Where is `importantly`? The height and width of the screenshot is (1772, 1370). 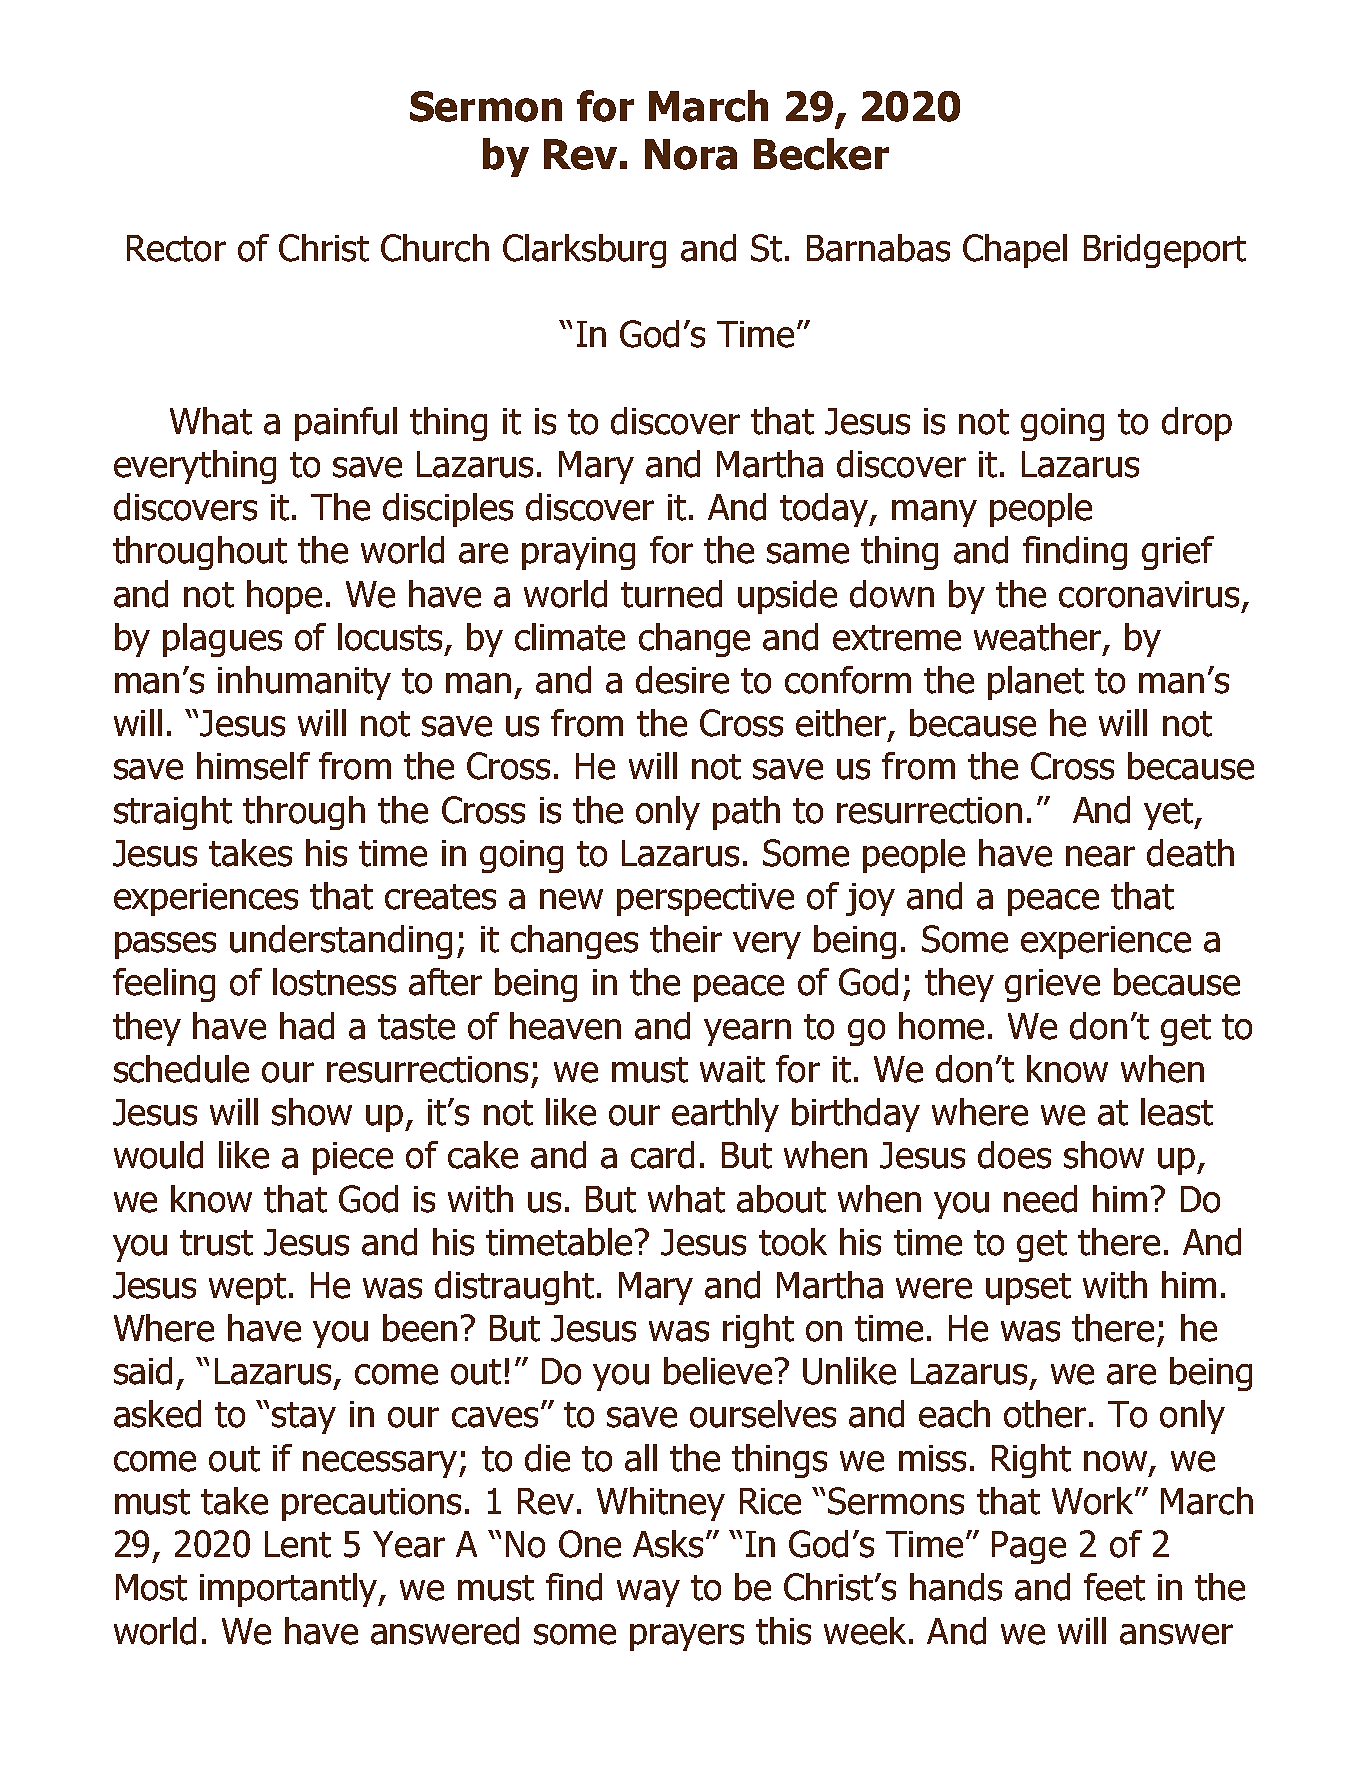 importantly is located at coordinates (290, 1590).
